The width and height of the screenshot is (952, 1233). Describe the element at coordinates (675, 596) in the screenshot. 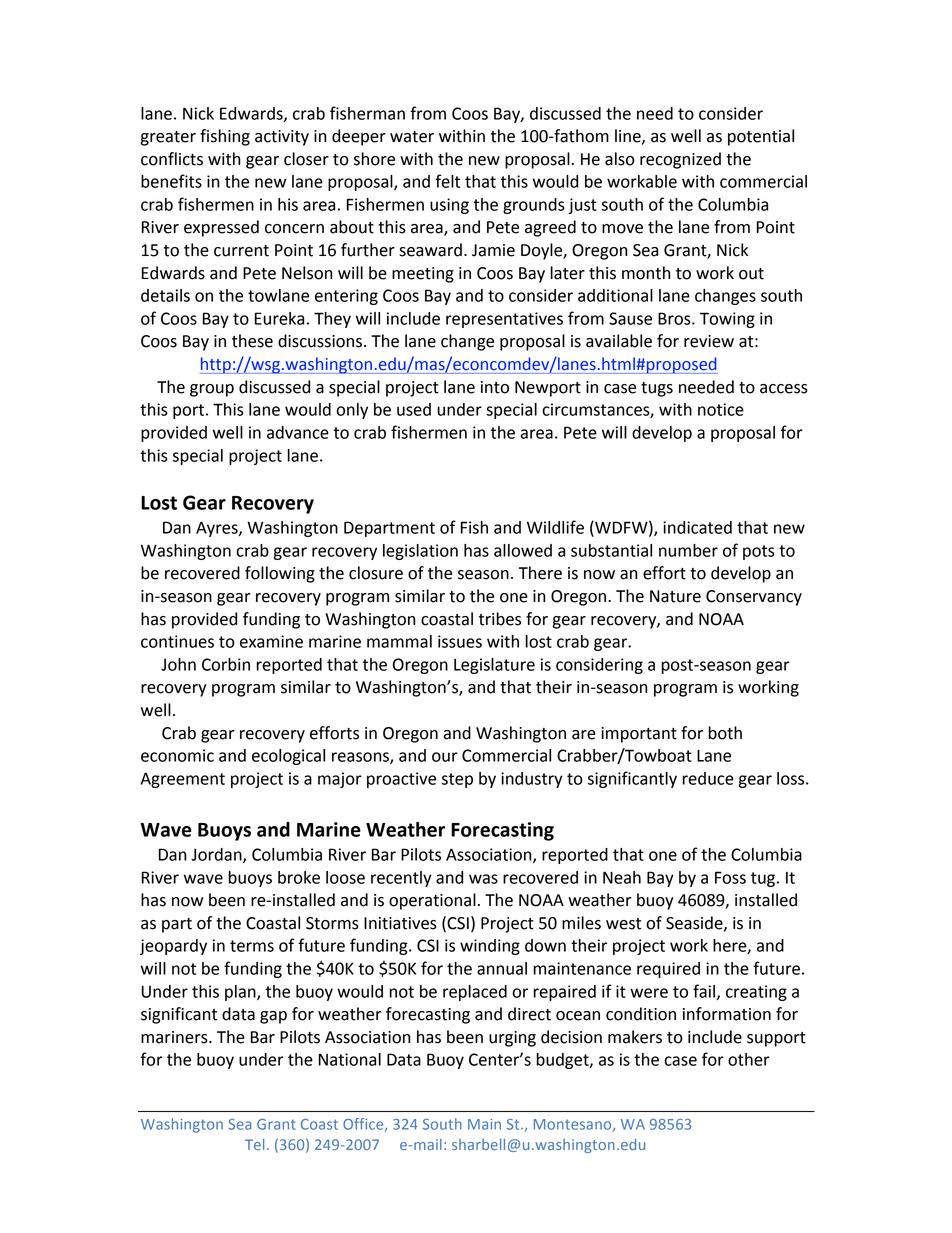

I see `Nature` at that location.
